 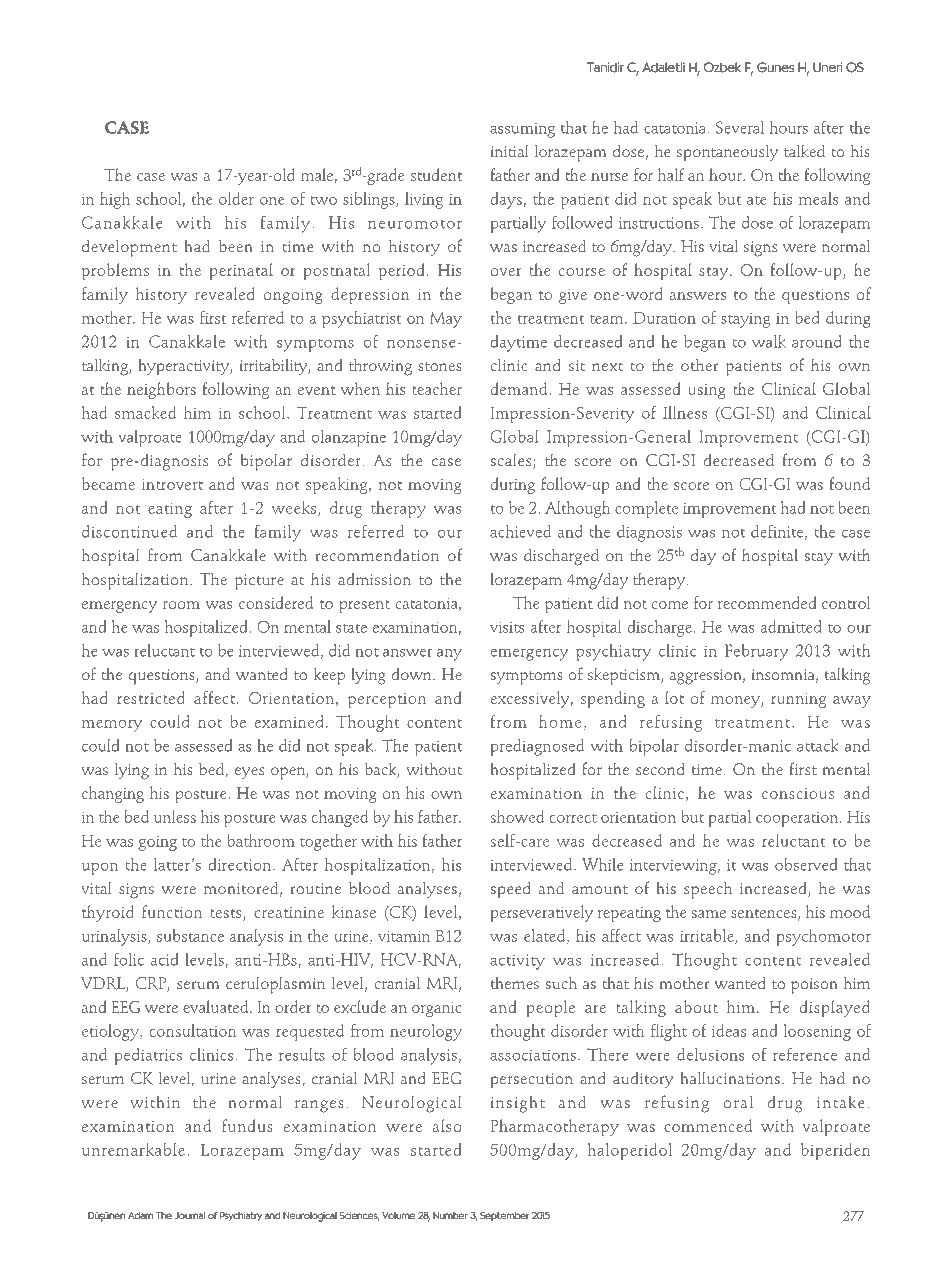 What do you see at coordinates (236, 198) in the document?
I see `older` at bounding box center [236, 198].
